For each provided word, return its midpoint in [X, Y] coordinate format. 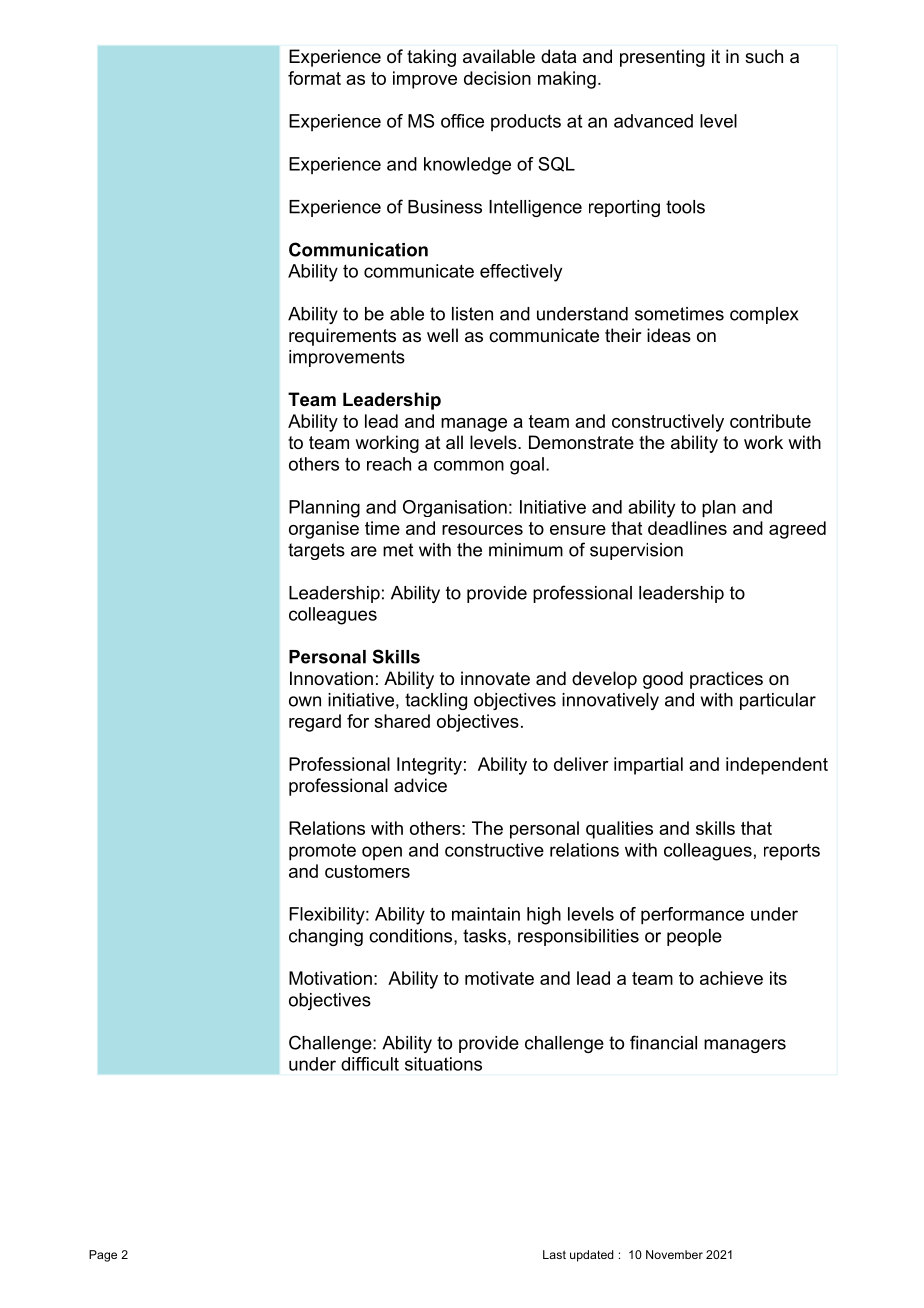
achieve [731, 978]
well [442, 335]
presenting [662, 58]
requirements [342, 337]
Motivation [330, 978]
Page [103, 1256]
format [314, 78]
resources [482, 530]
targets [316, 551]
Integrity [429, 766]
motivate [499, 978]
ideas [669, 335]
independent [777, 766]
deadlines [687, 528]
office [462, 121]
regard [315, 723]
